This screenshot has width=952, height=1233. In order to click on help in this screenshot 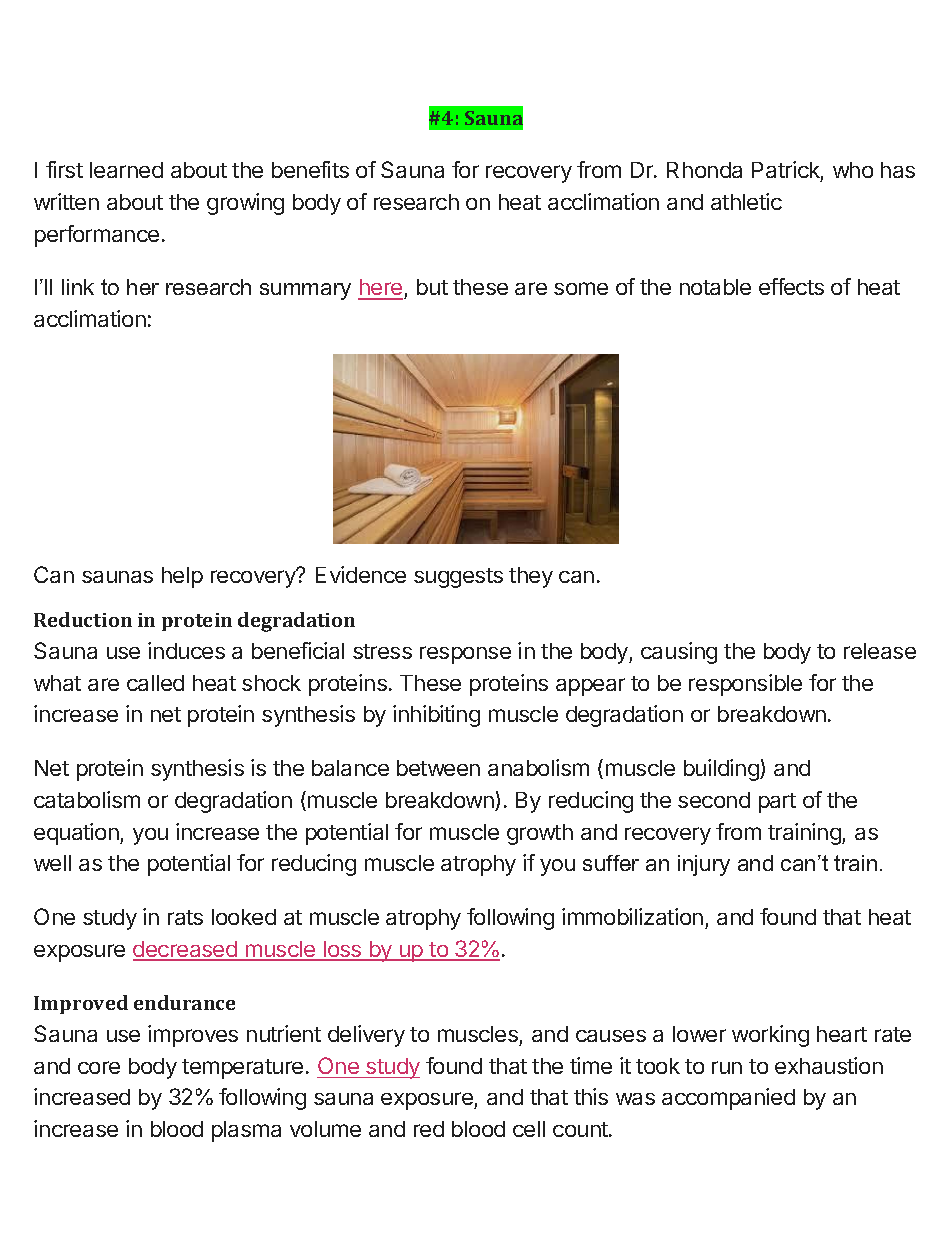, I will do `click(182, 577)`.
